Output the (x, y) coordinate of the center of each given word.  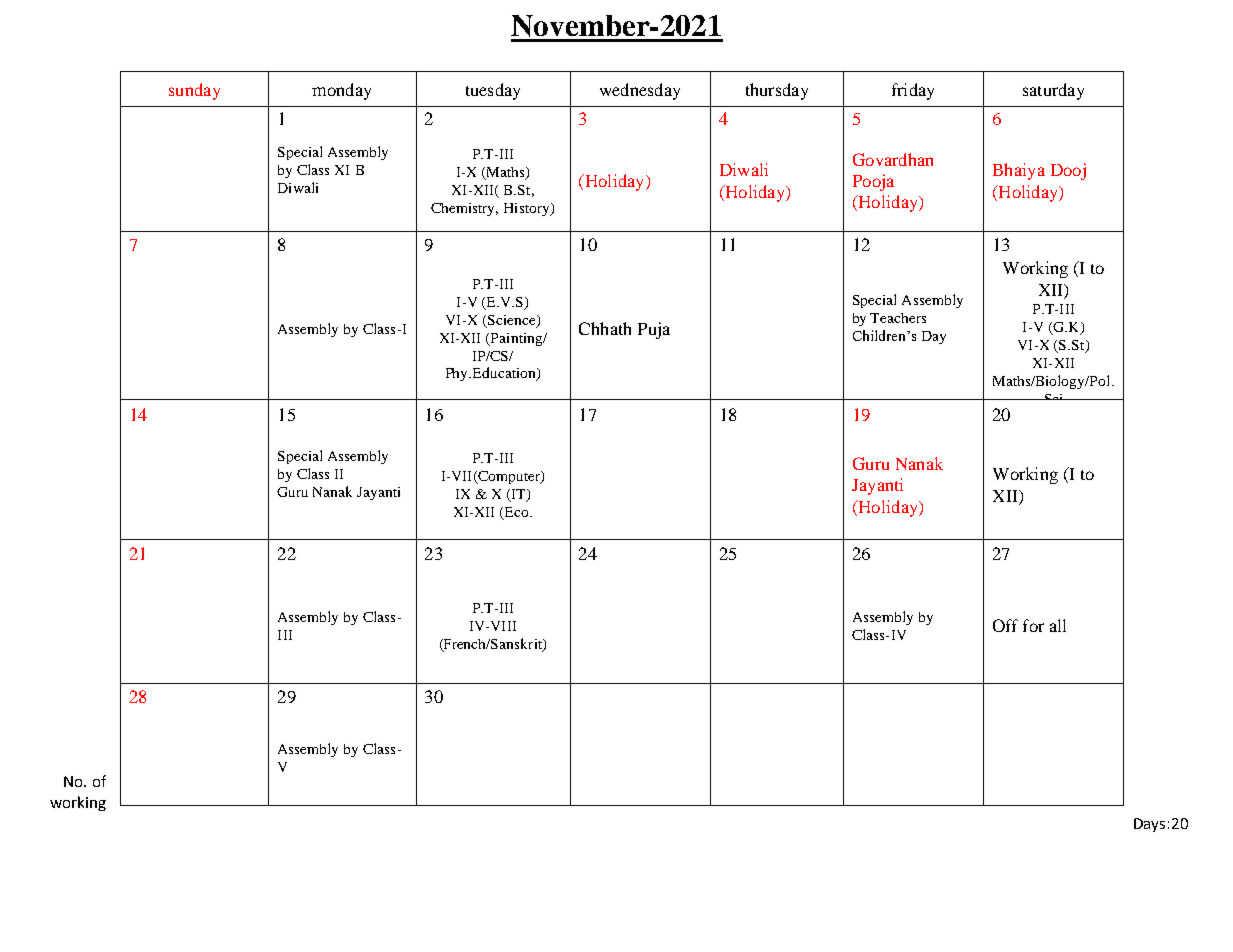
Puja (654, 330)
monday (341, 91)
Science (511, 321)
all (1058, 625)
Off (1005, 625)
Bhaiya (1019, 171)
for (1033, 625)
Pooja (873, 182)
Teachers (898, 318)
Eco (518, 512)
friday (913, 91)
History (528, 209)
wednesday (640, 91)
